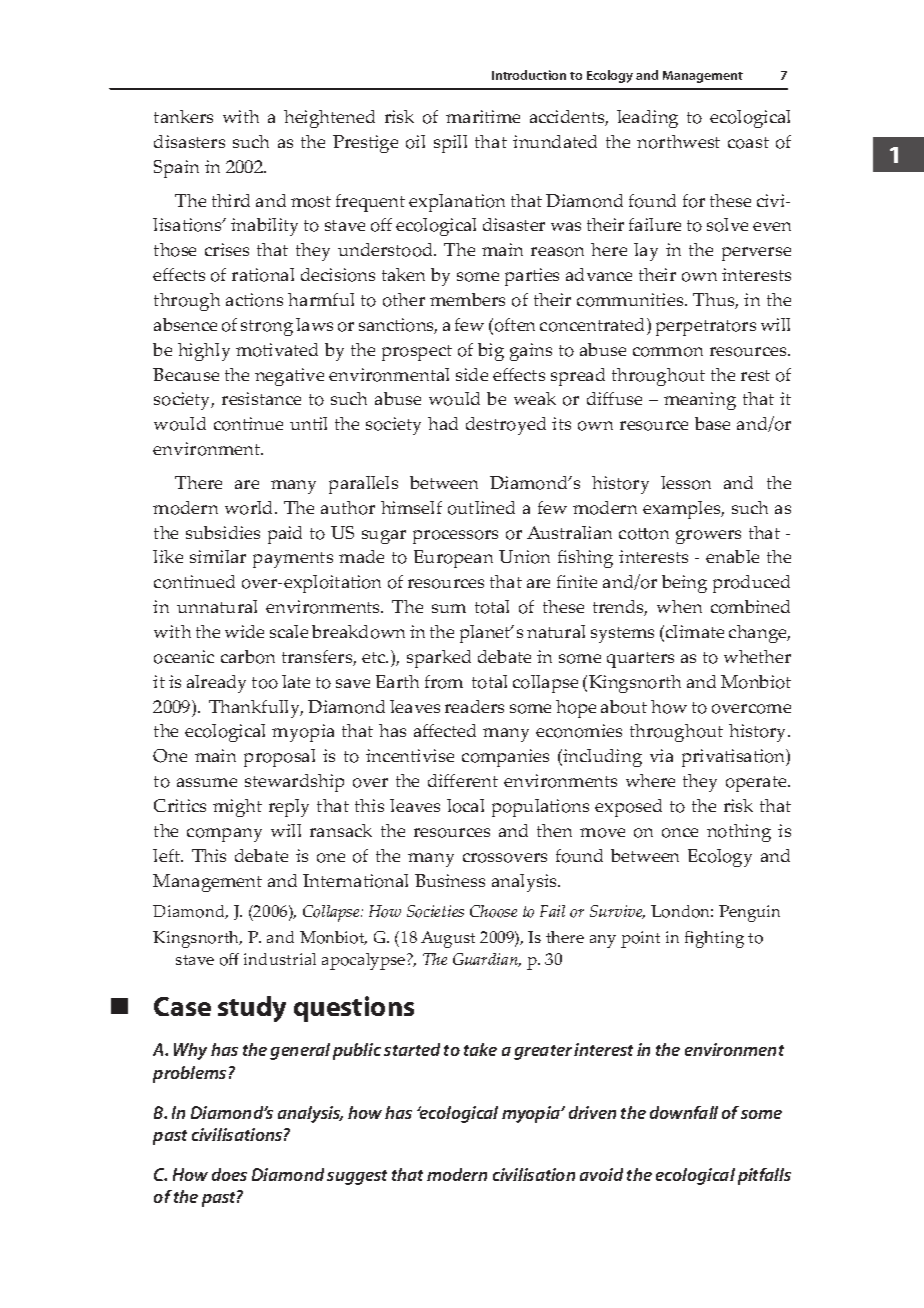  Describe the element at coordinates (183, 116) in the document. I see `tankers` at that location.
